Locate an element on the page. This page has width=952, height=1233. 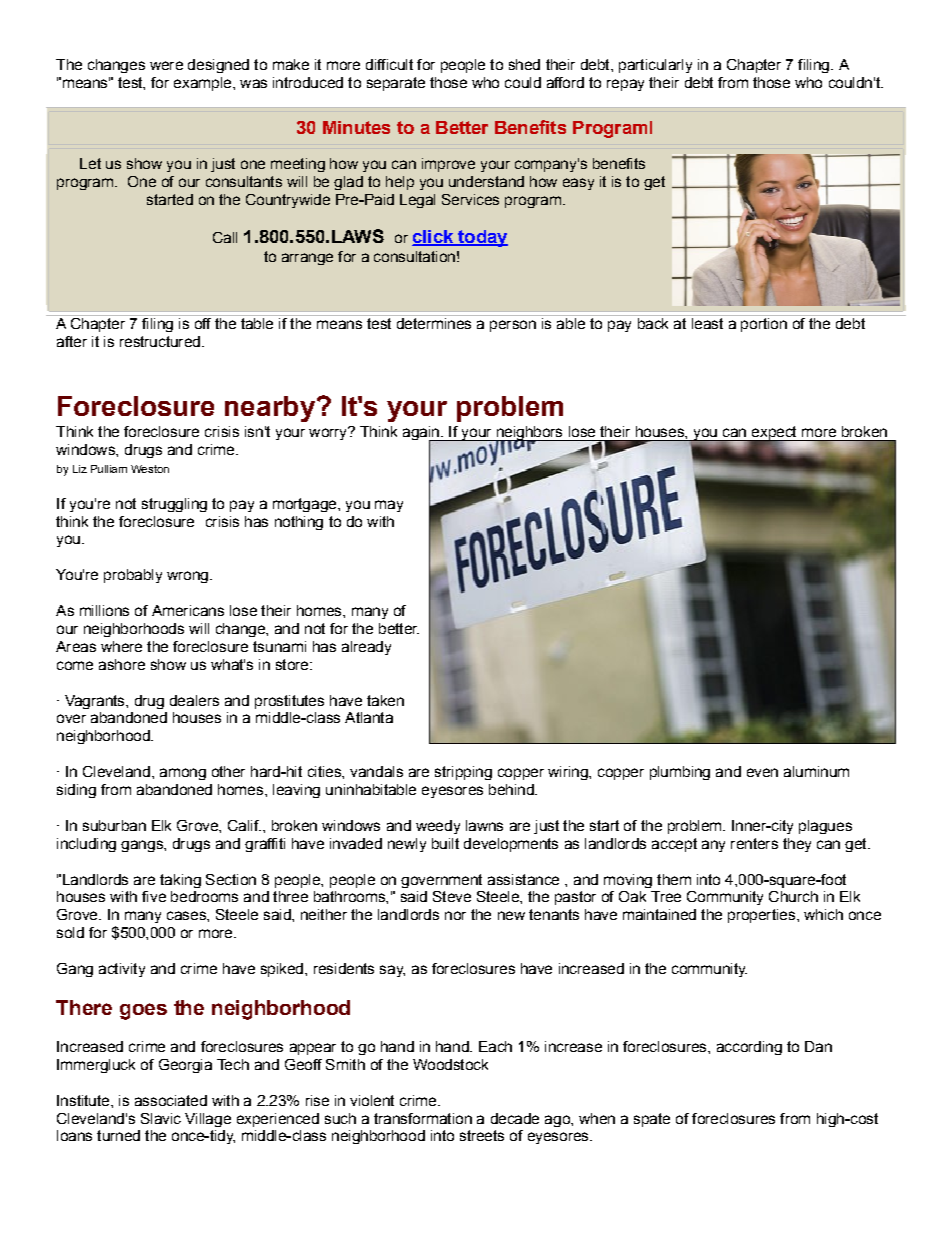
built is located at coordinates (445, 843).
